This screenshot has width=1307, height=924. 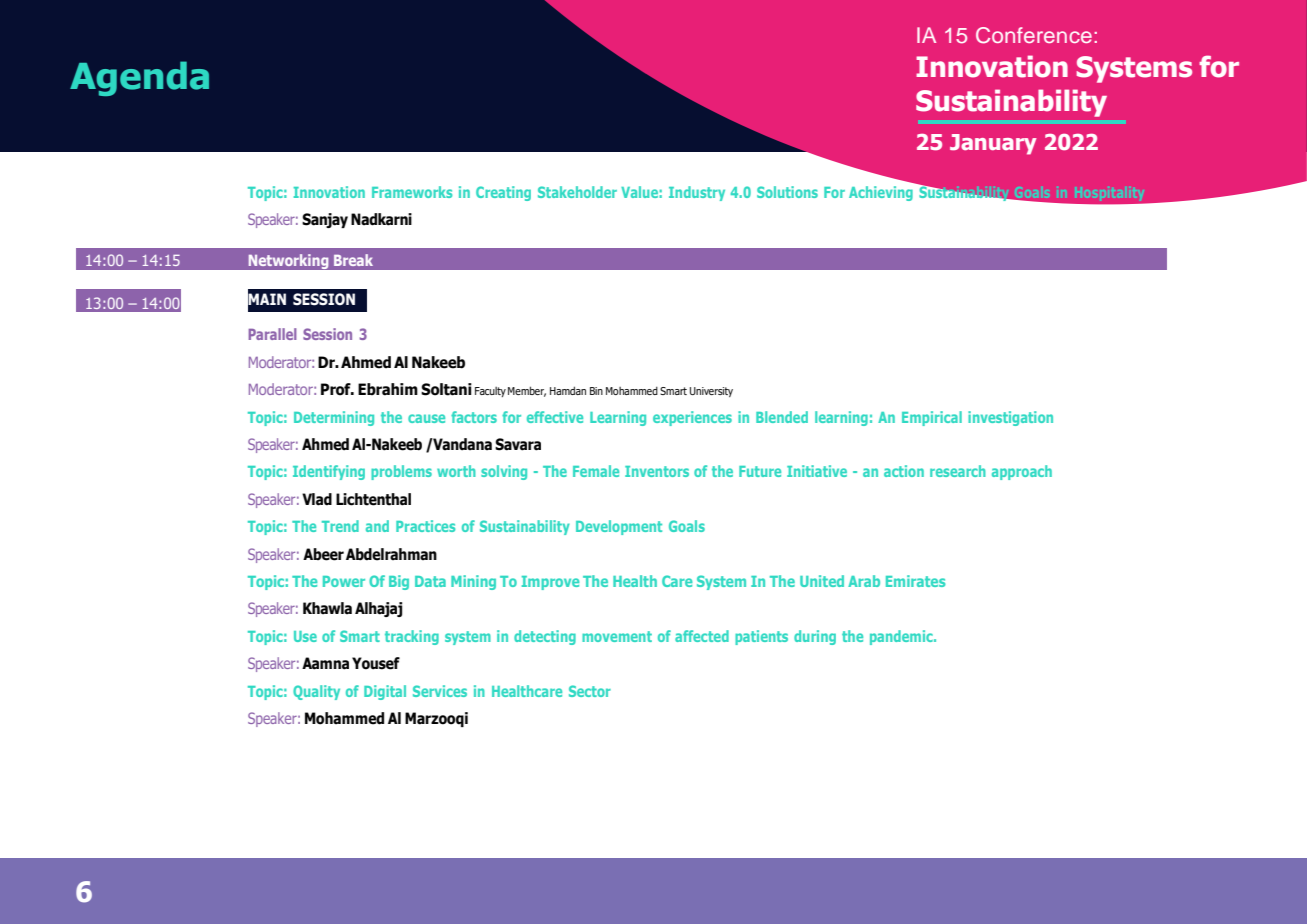 I want to click on effective, so click(x=555, y=417).
